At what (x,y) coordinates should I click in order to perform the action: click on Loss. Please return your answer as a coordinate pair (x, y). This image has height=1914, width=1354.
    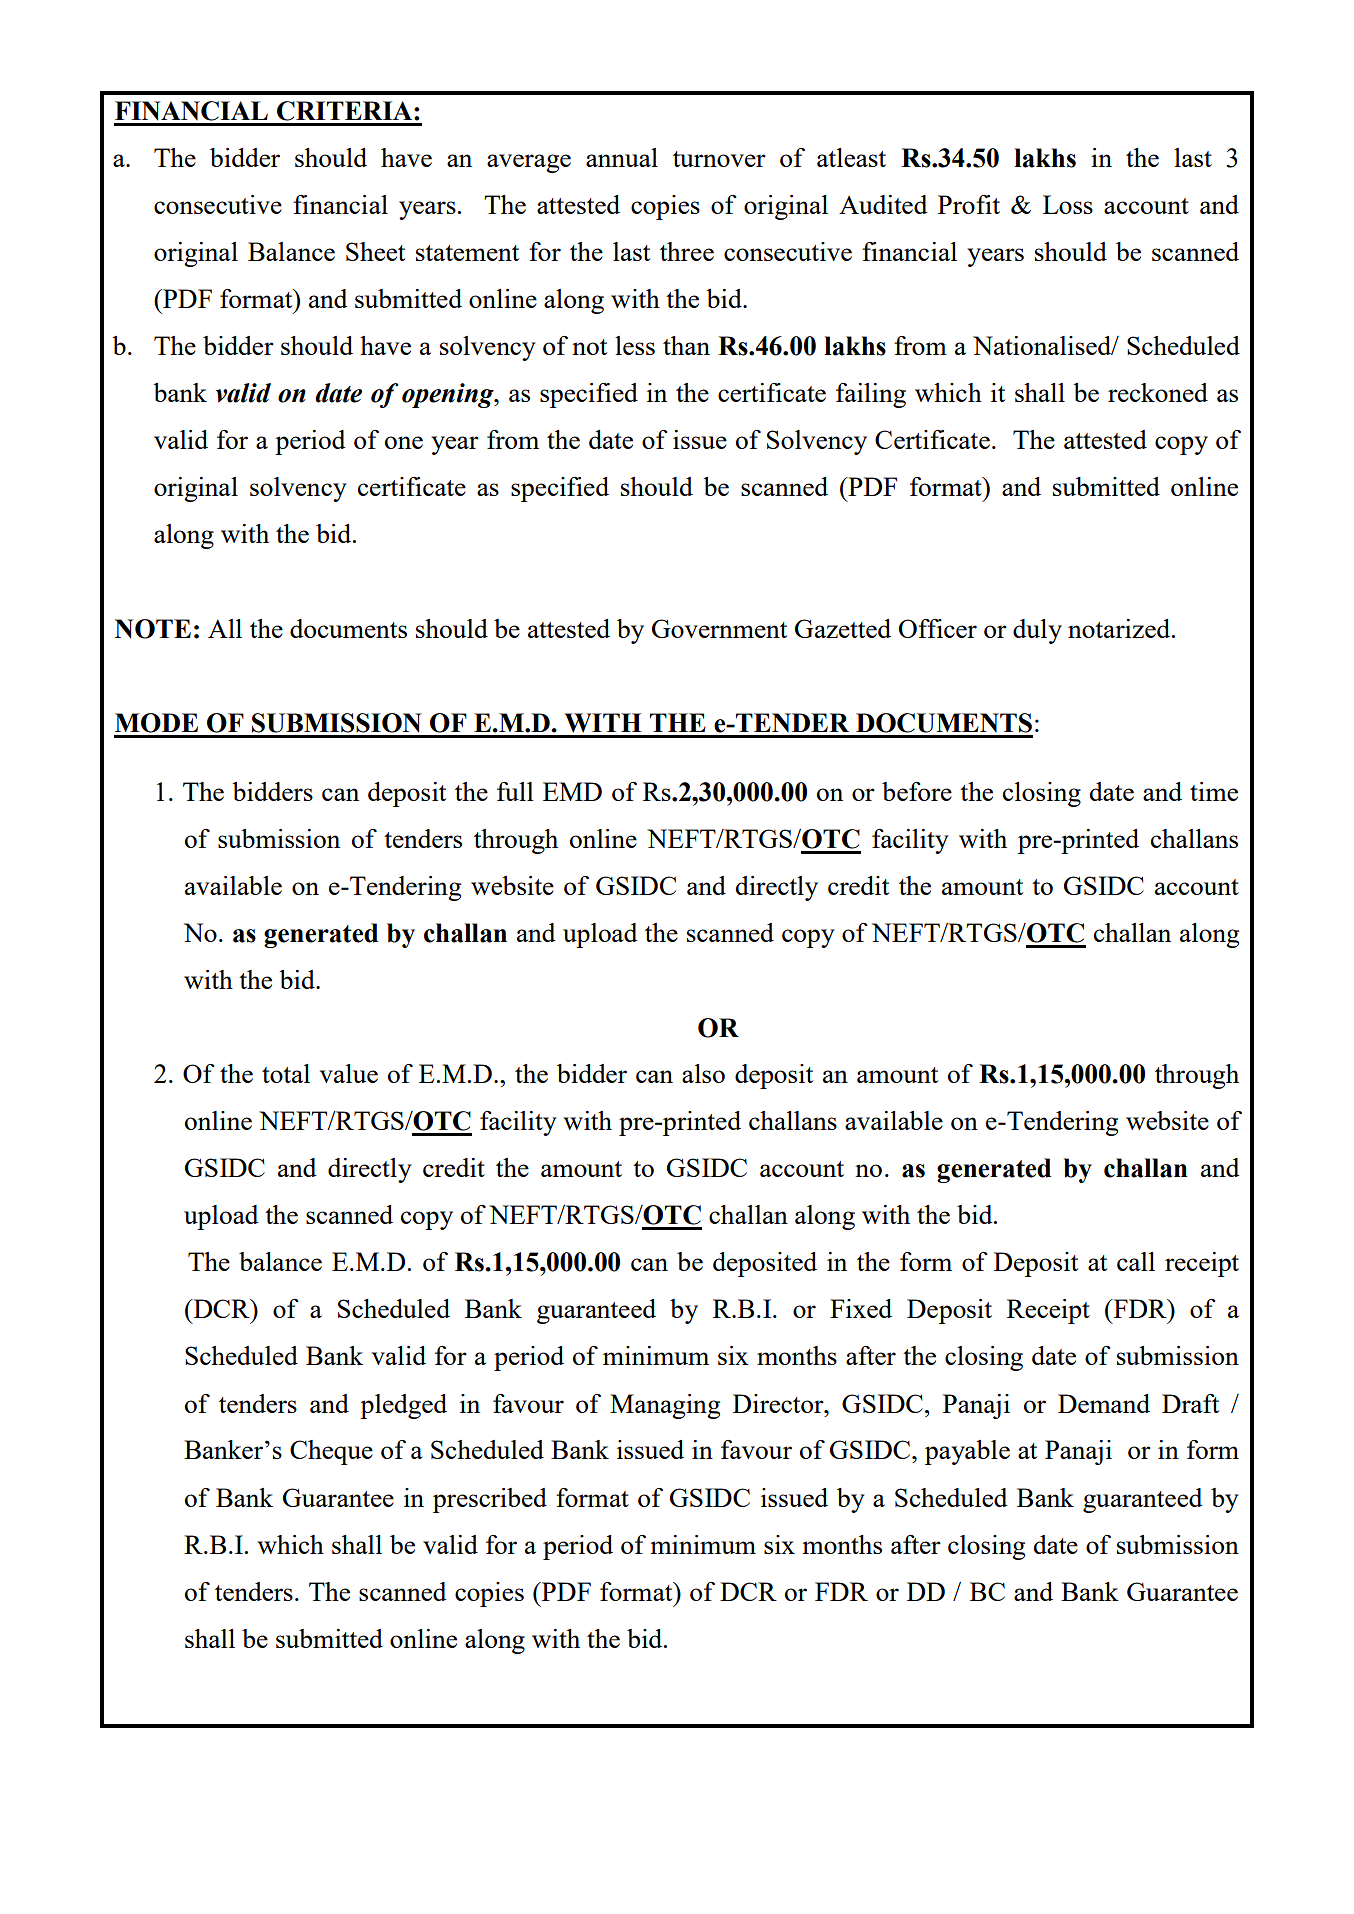
    Looking at the image, I should click on (1068, 204).
